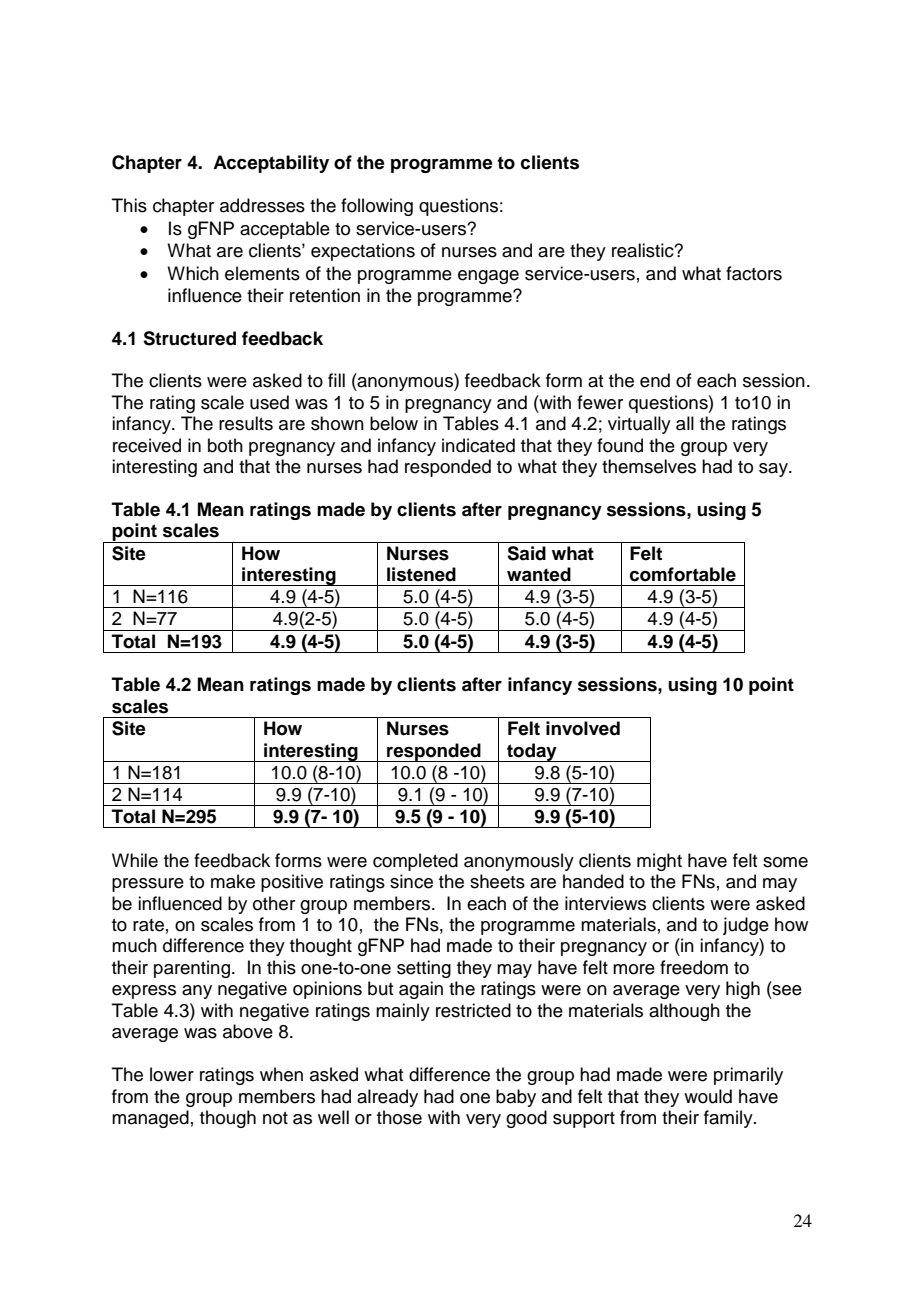 The width and height of the screenshot is (924, 1308). I want to click on following, so click(377, 207).
